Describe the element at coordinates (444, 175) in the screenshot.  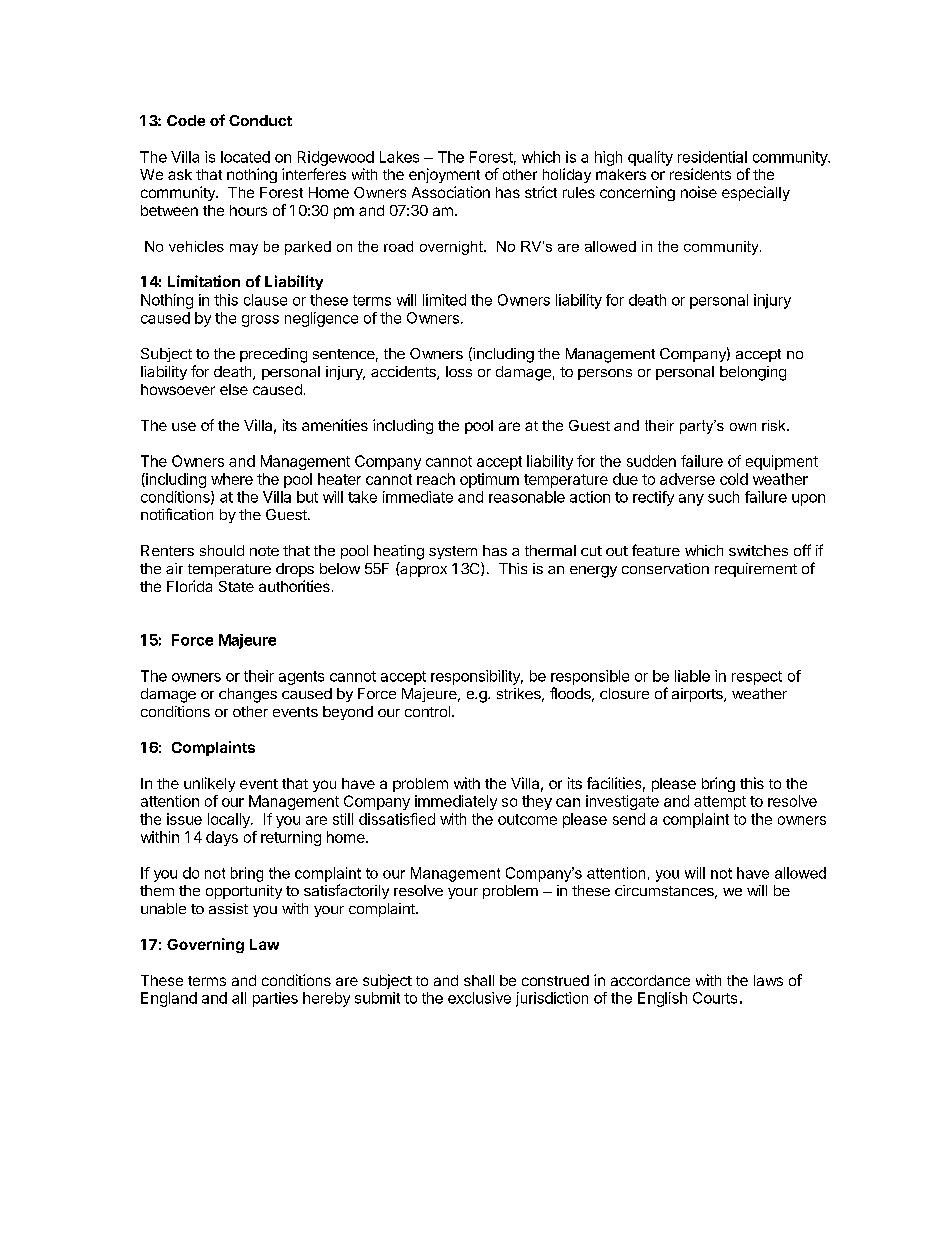
I see `enjoyment` at that location.
